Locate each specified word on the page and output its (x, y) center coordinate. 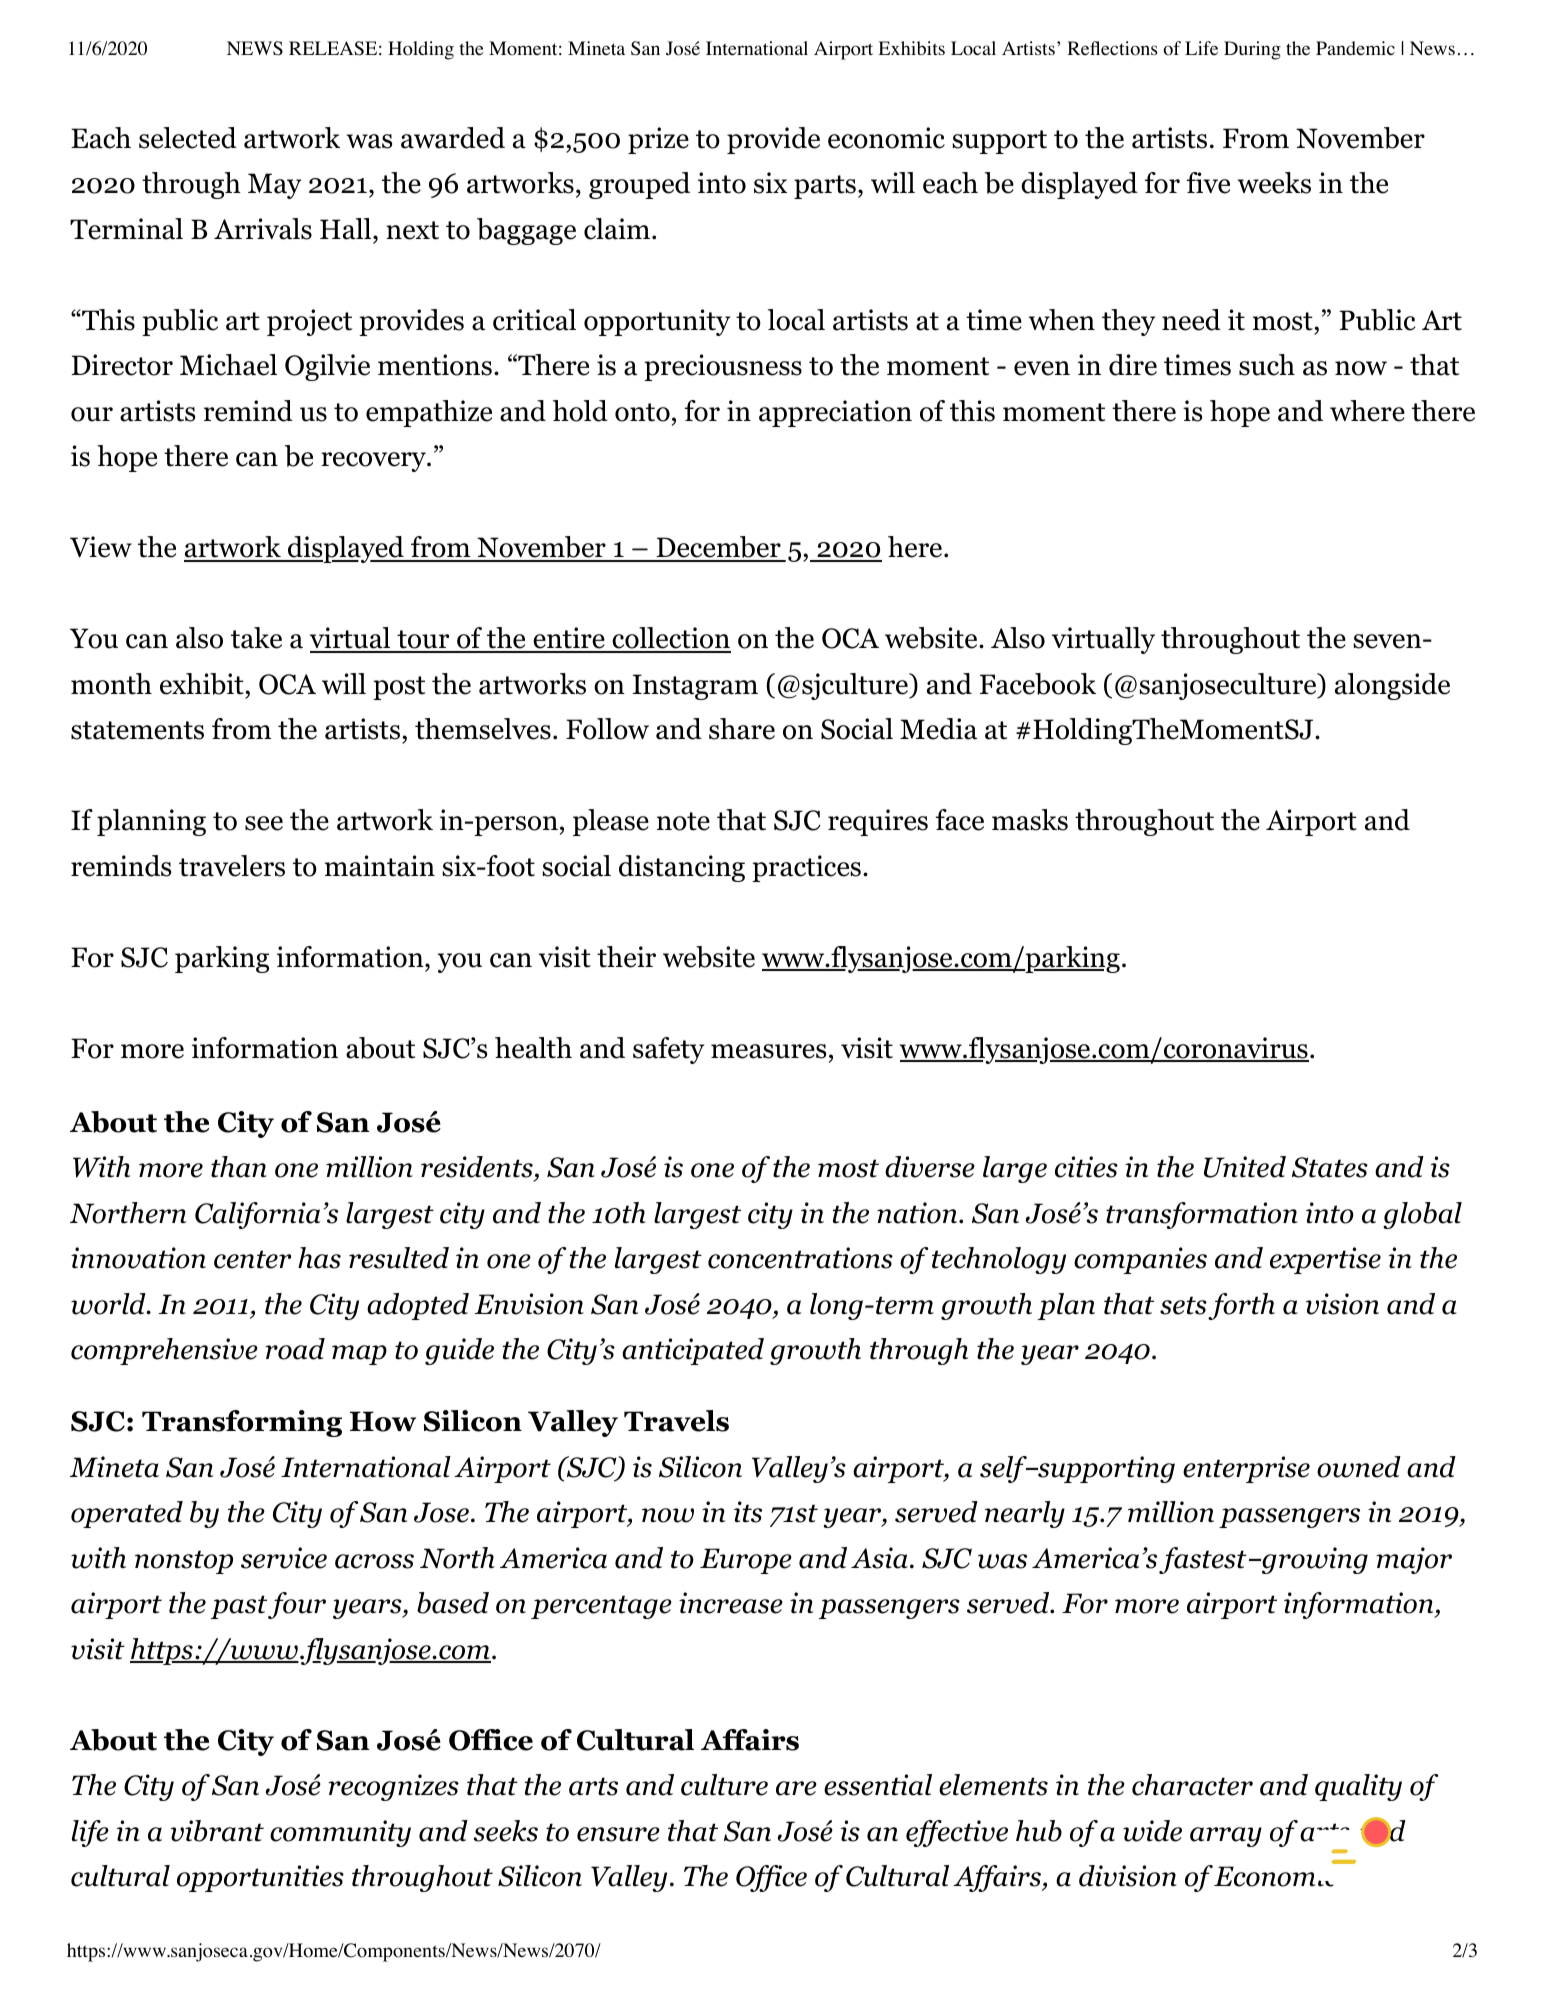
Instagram (695, 687)
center (252, 1259)
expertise (1325, 1260)
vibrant (217, 1831)
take (256, 638)
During (1252, 50)
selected (188, 138)
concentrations (800, 1258)
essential (878, 1785)
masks (1030, 820)
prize (658, 140)
